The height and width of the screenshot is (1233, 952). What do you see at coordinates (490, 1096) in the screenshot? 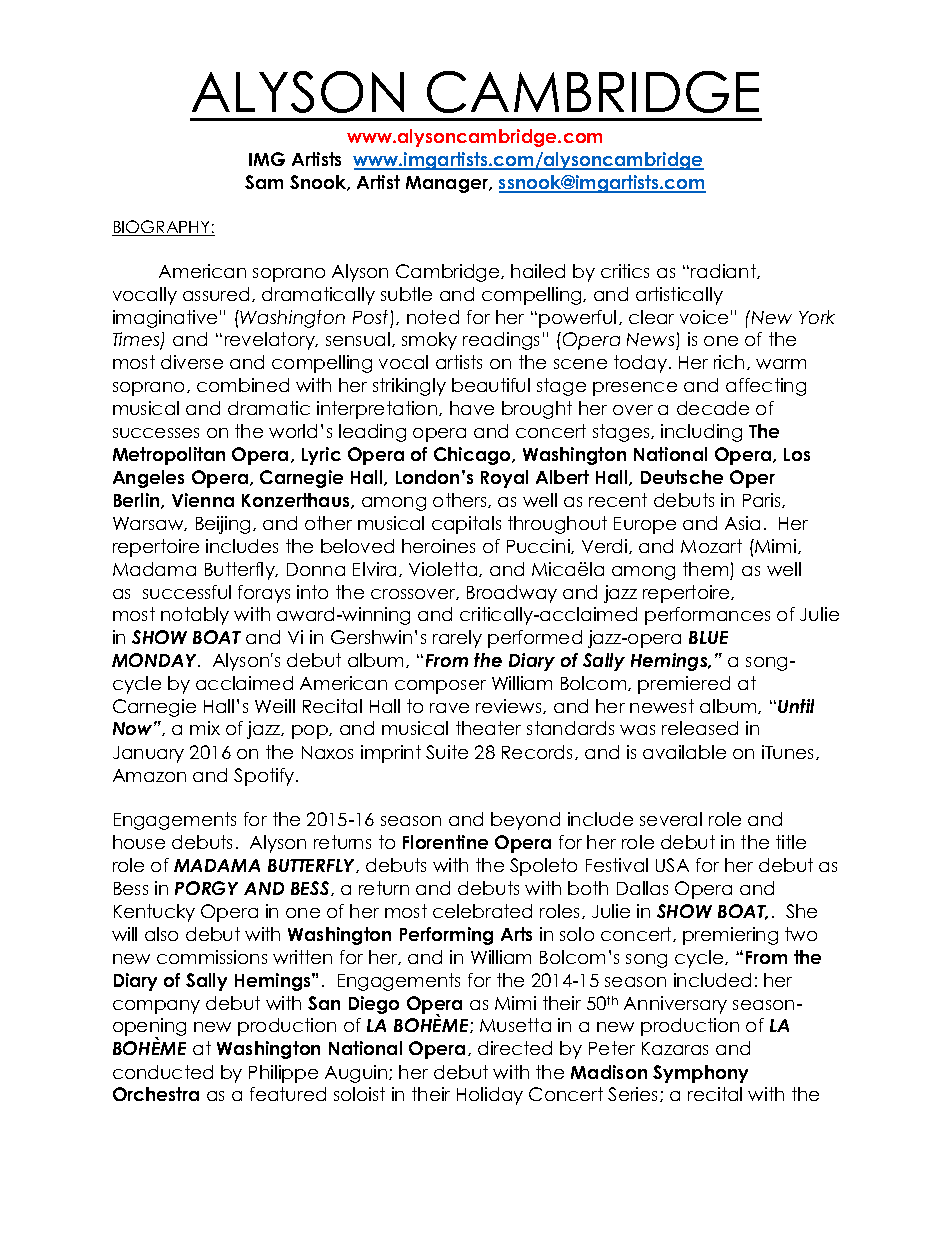
I see `Holiday` at bounding box center [490, 1096].
